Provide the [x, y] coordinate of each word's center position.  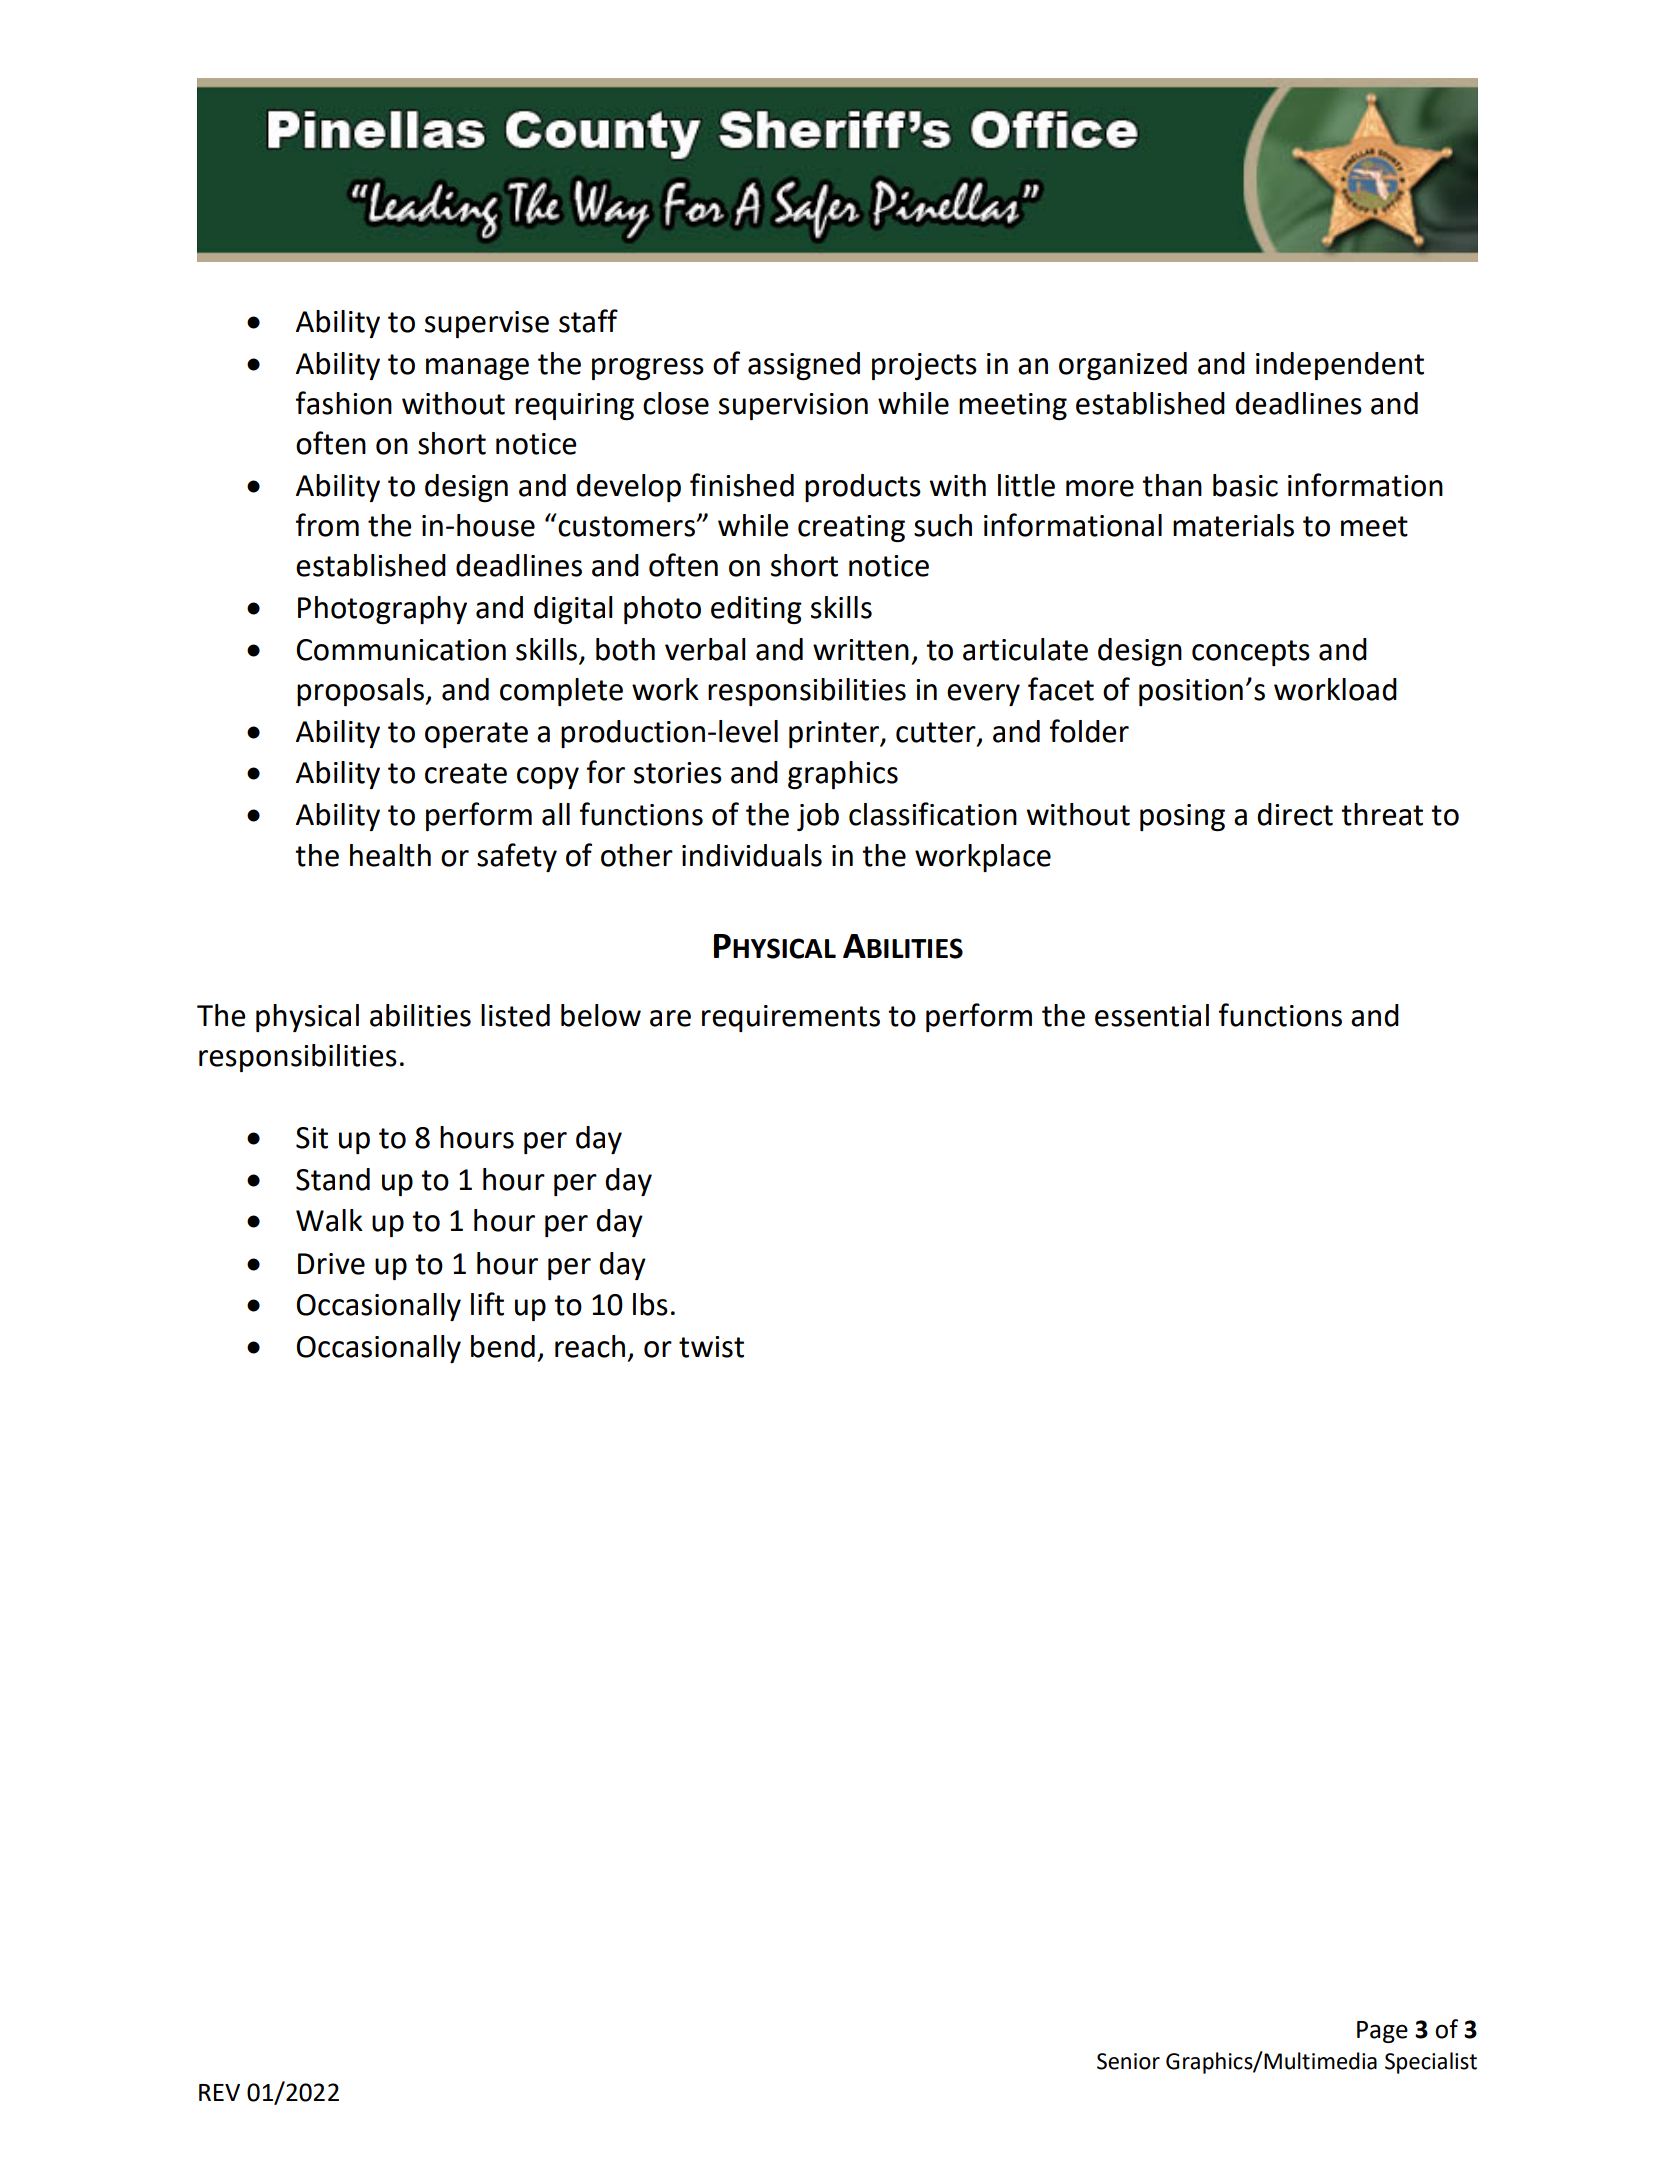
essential [1152, 1015]
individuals [752, 855]
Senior [1128, 2061]
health [390, 855]
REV [219, 2092]
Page [1382, 2032]
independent [1340, 366]
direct [1295, 814]
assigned [804, 366]
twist [711, 1347]
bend [503, 1346]
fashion [344, 403]
